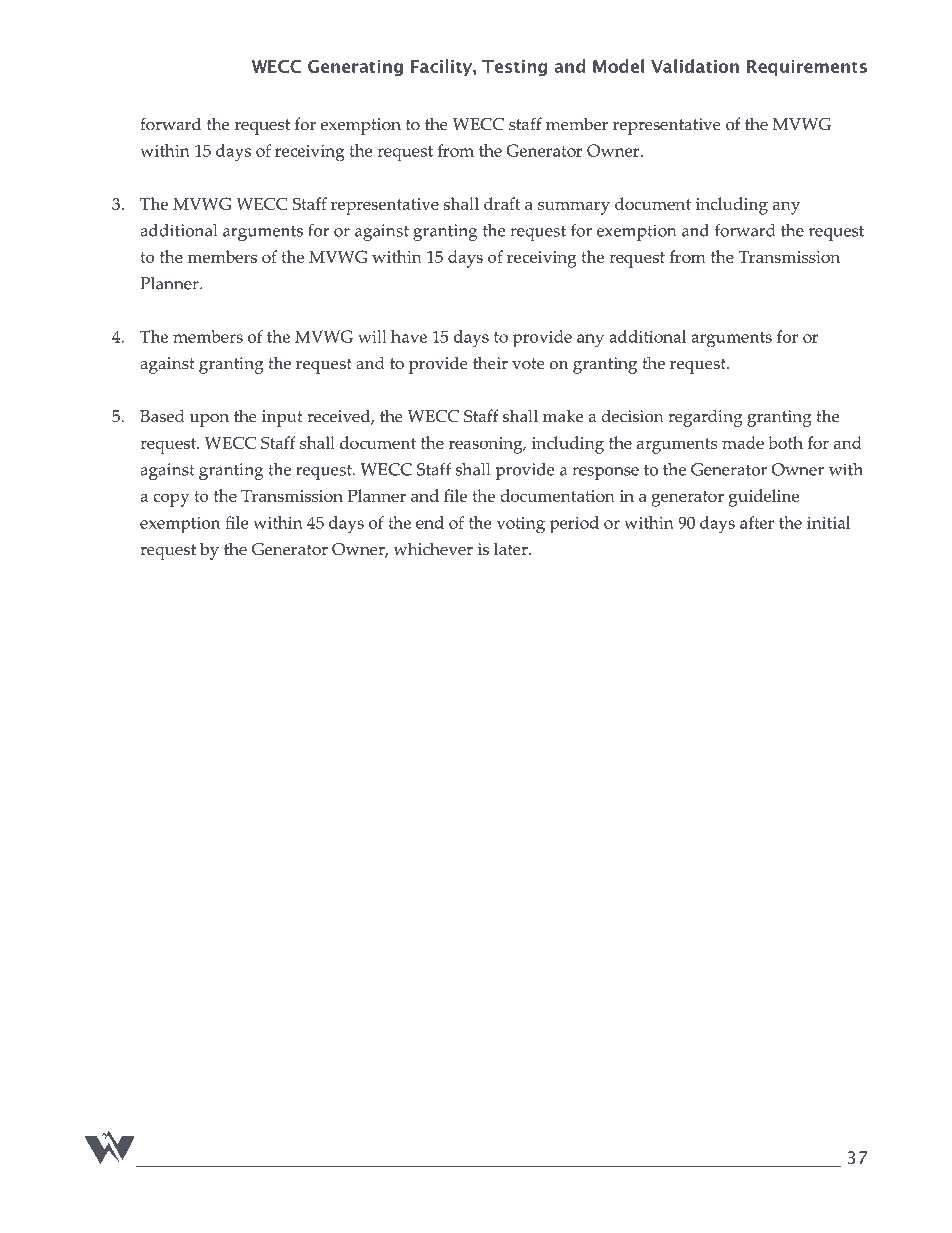 The image size is (952, 1233). What do you see at coordinates (355, 68) in the page?
I see `Generating` at bounding box center [355, 68].
